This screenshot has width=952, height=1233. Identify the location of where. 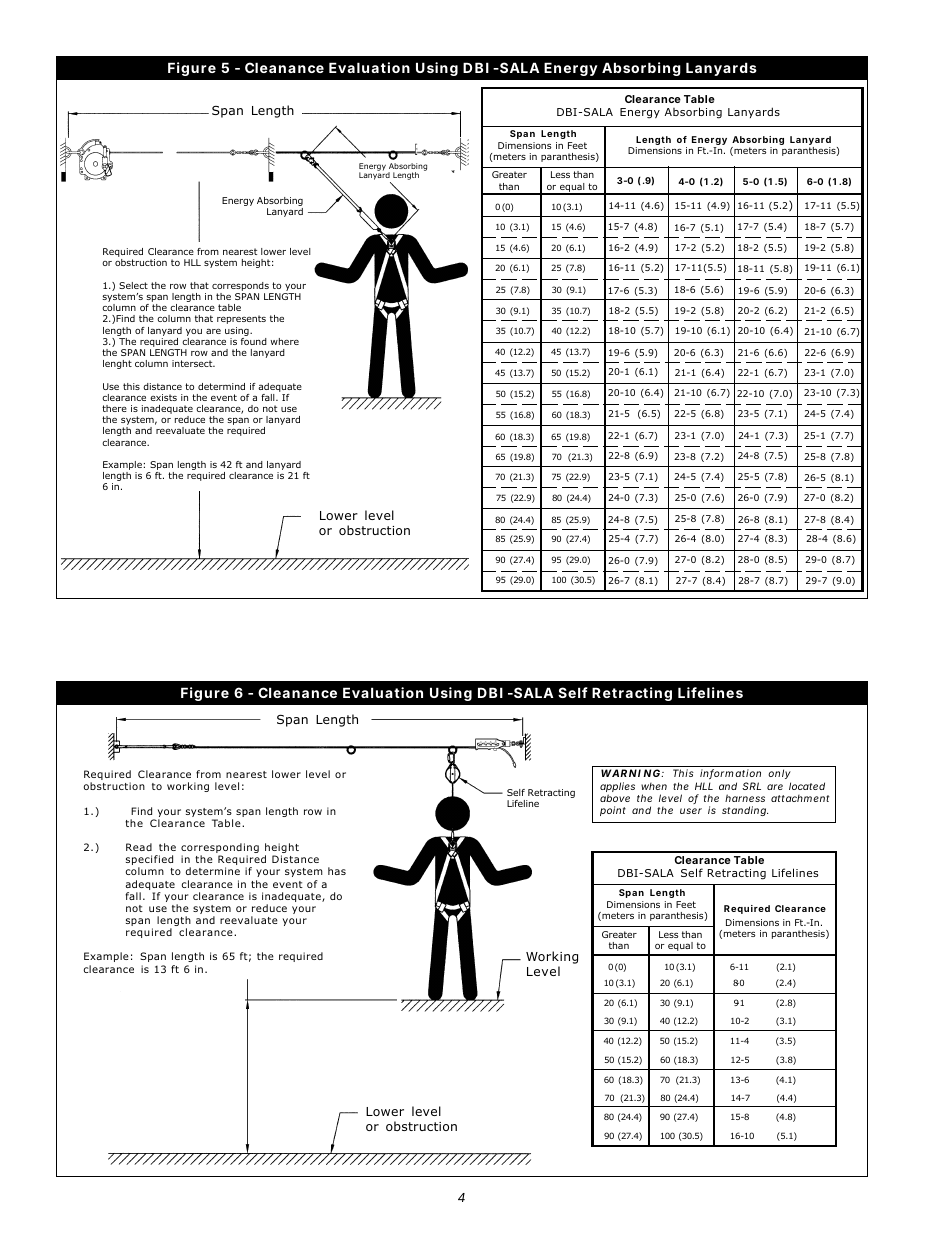
(284, 341).
